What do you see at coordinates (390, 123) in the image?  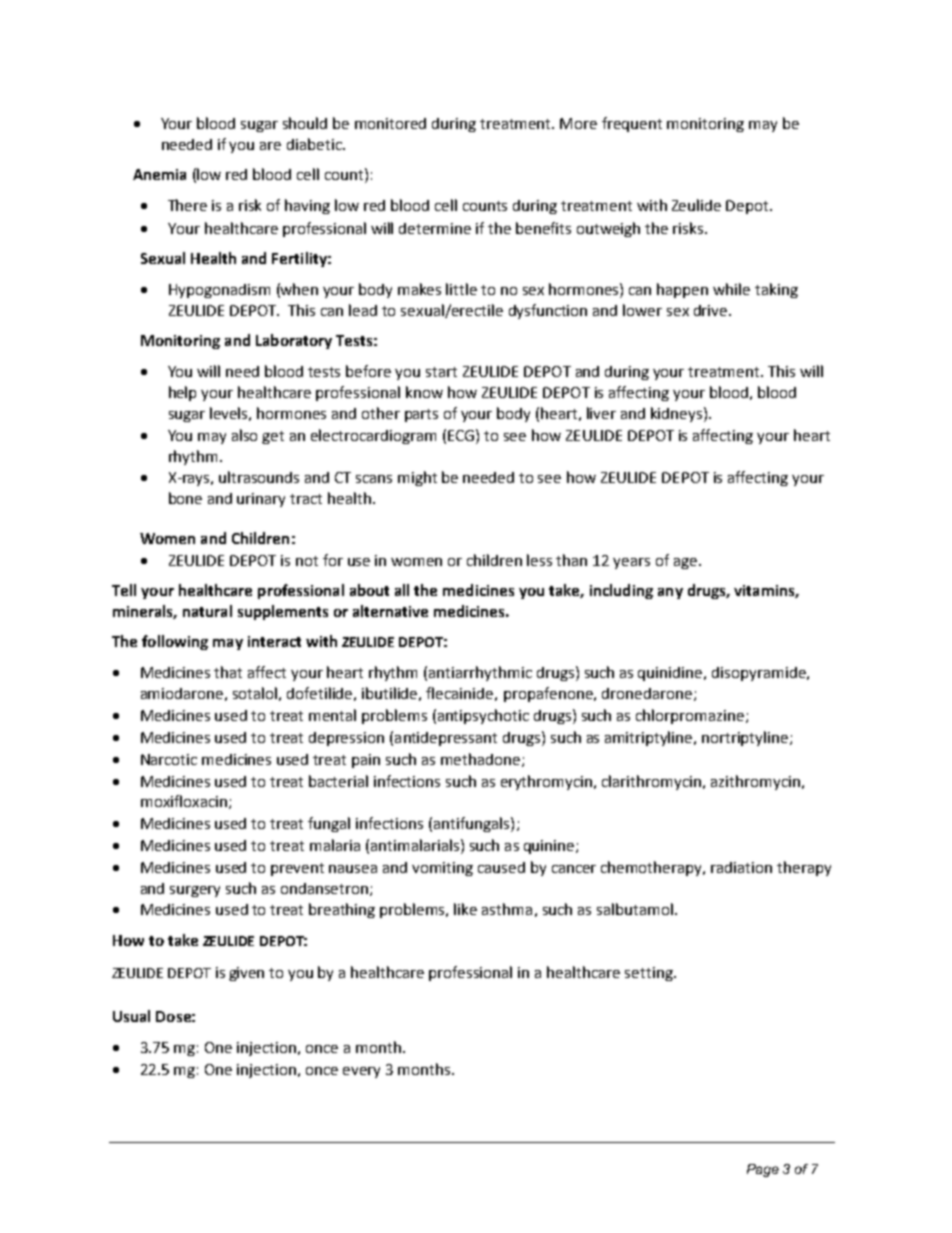 I see `monitored` at bounding box center [390, 123].
